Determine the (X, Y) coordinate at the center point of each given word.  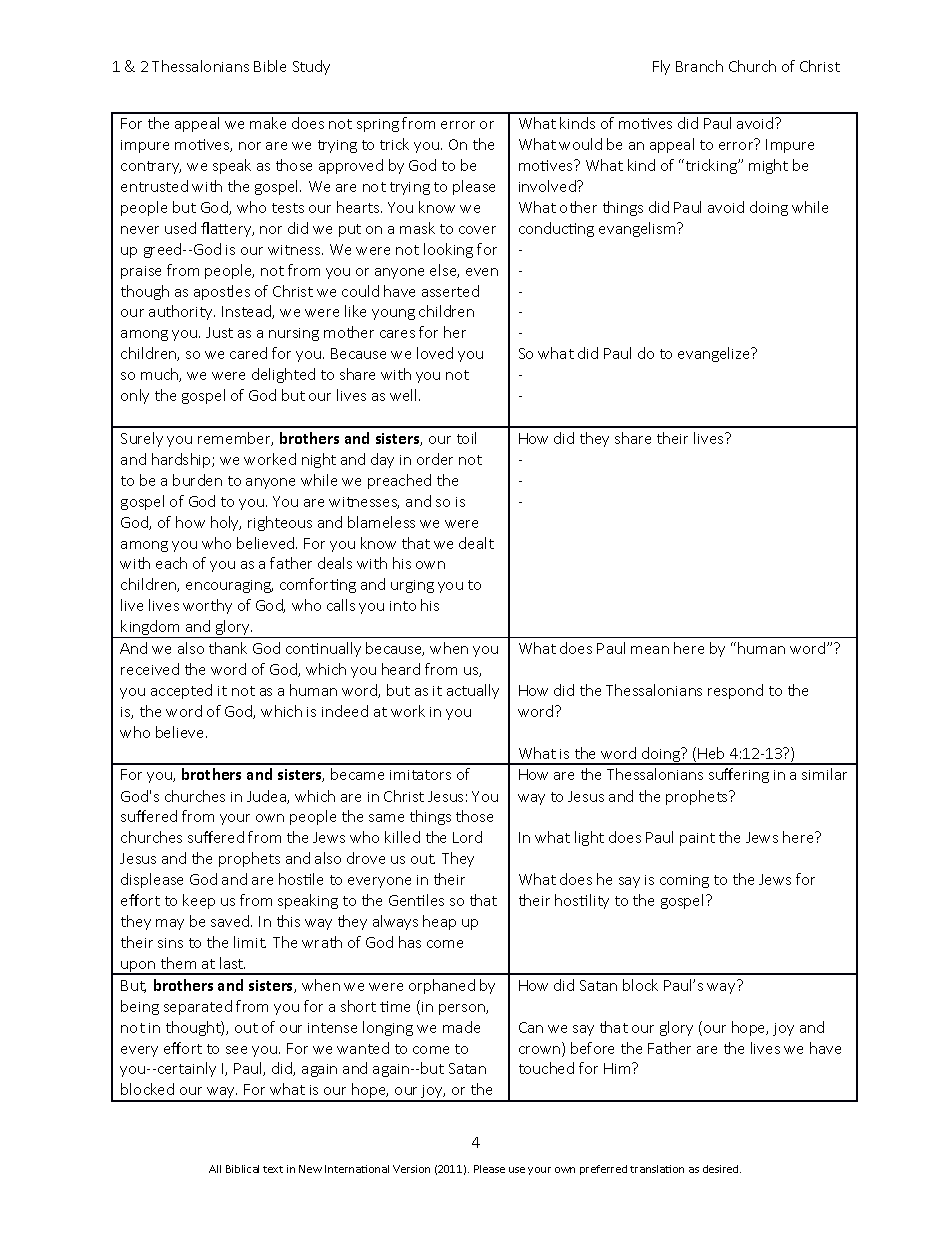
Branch (699, 66)
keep (199, 901)
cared (248, 353)
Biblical (242, 1169)
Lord (467, 837)
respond (735, 691)
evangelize (715, 354)
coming (684, 881)
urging (412, 586)
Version (411, 1169)
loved (435, 353)
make (268, 123)
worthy (207, 606)
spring (378, 125)
